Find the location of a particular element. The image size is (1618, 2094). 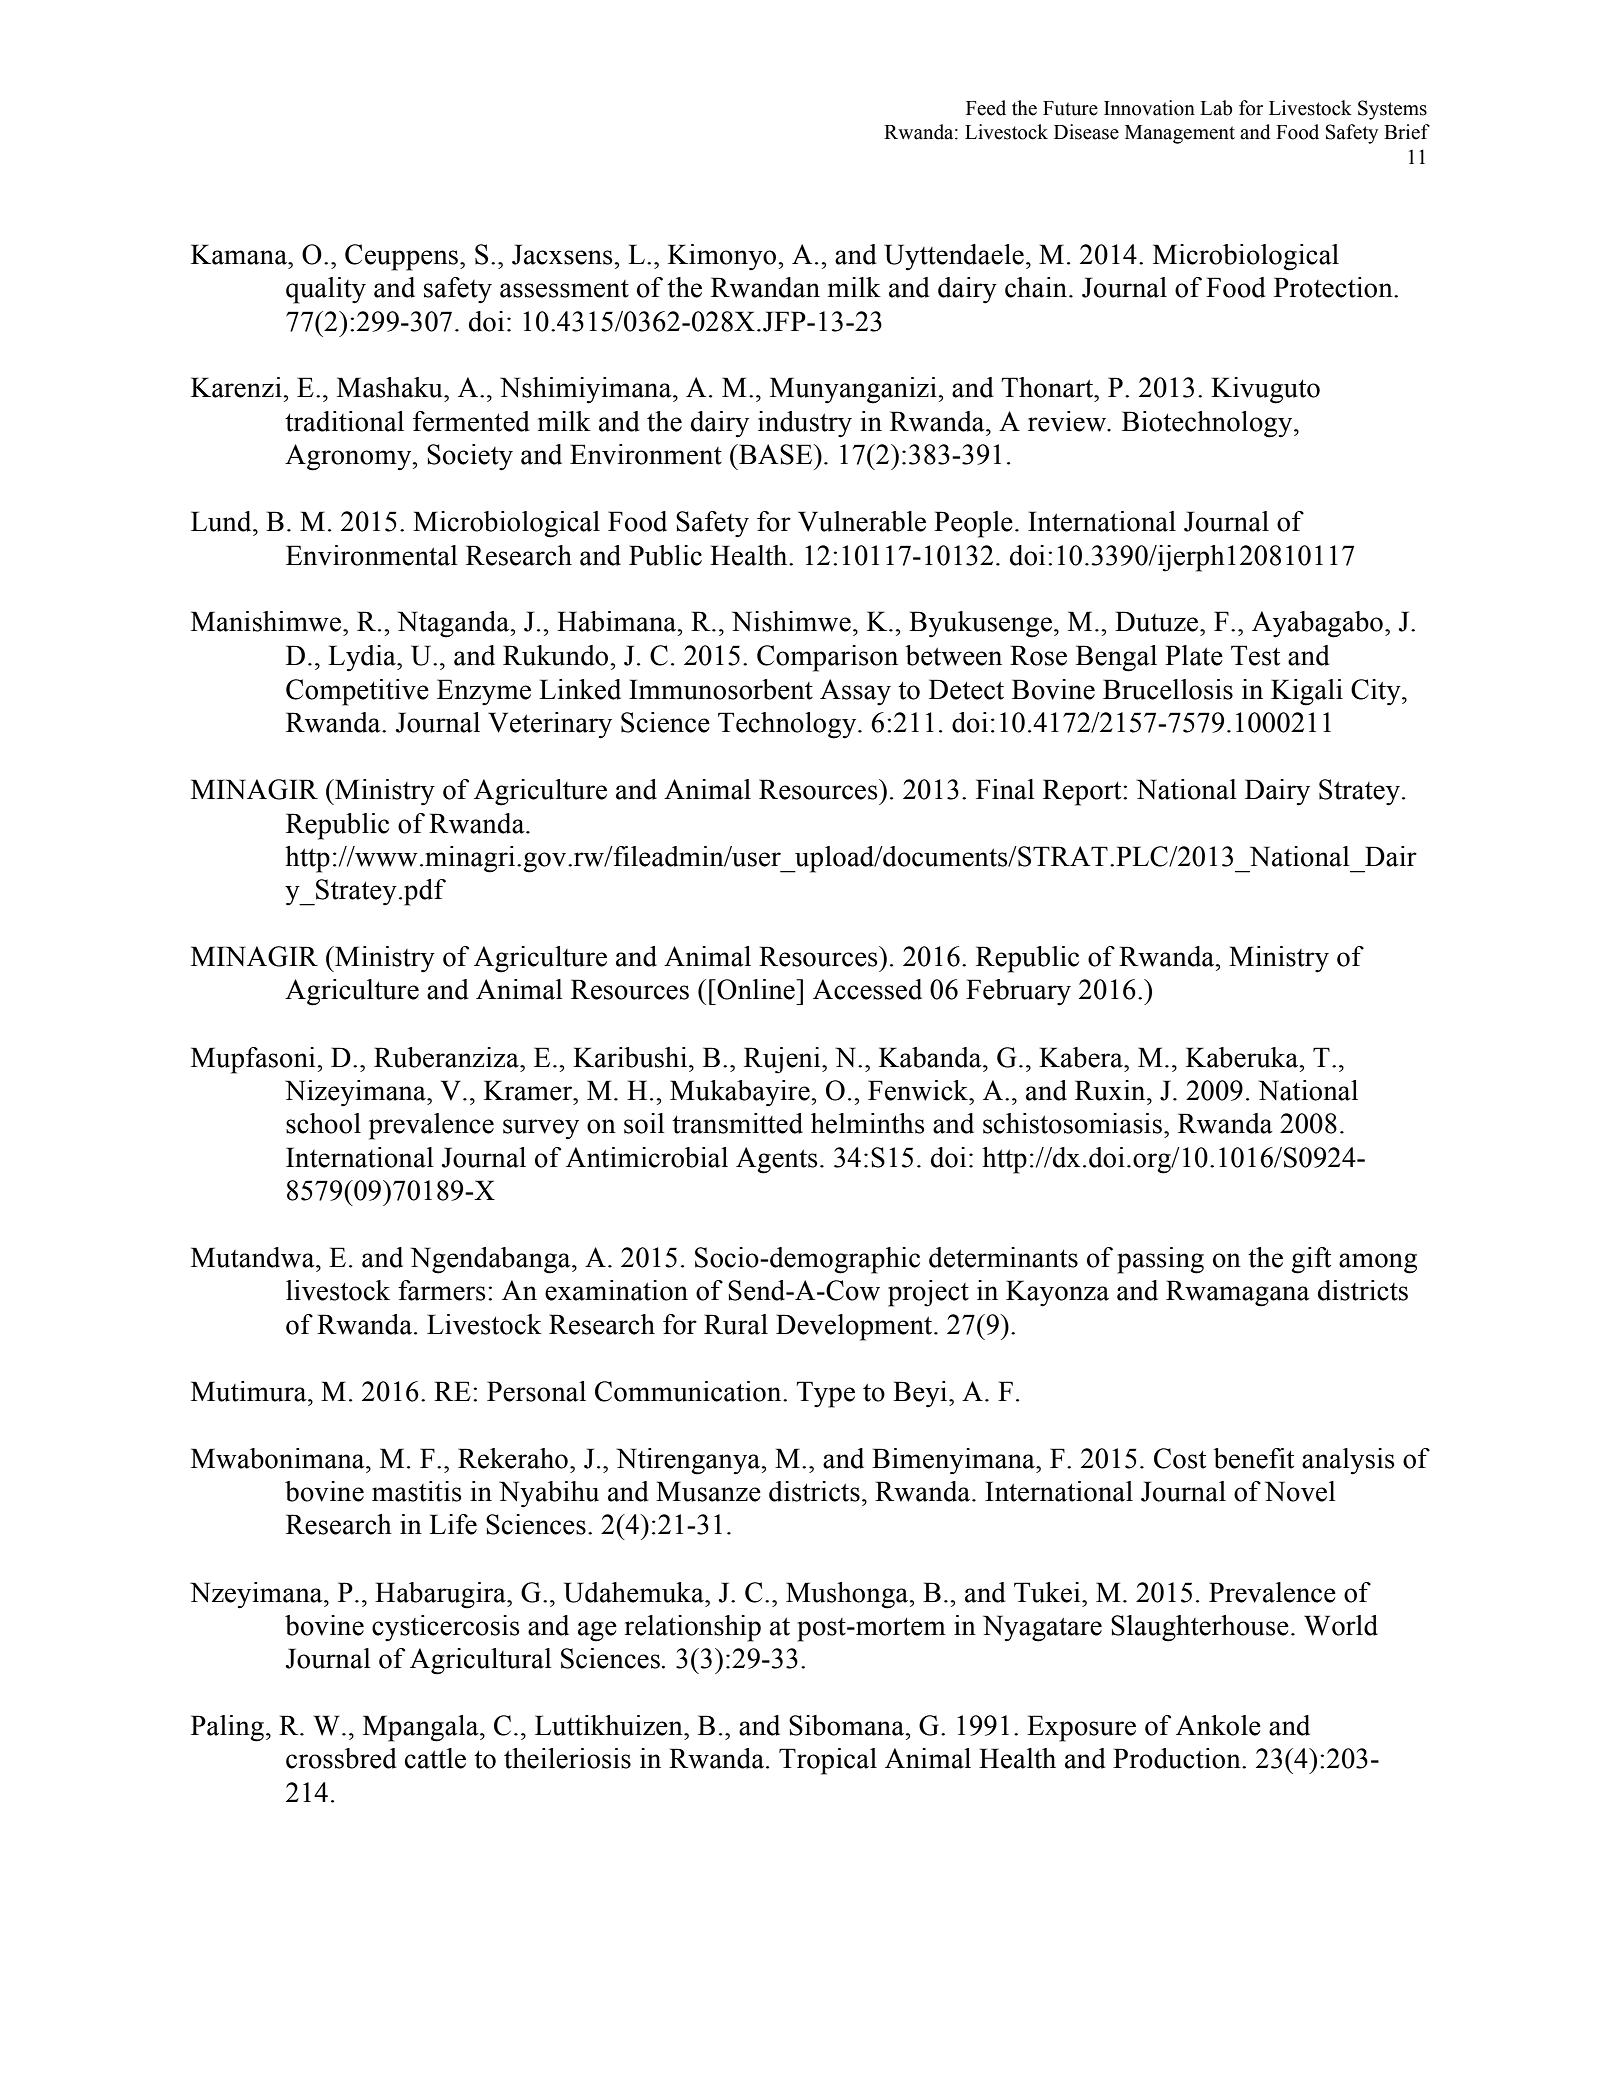

Lab is located at coordinates (1216, 108).
